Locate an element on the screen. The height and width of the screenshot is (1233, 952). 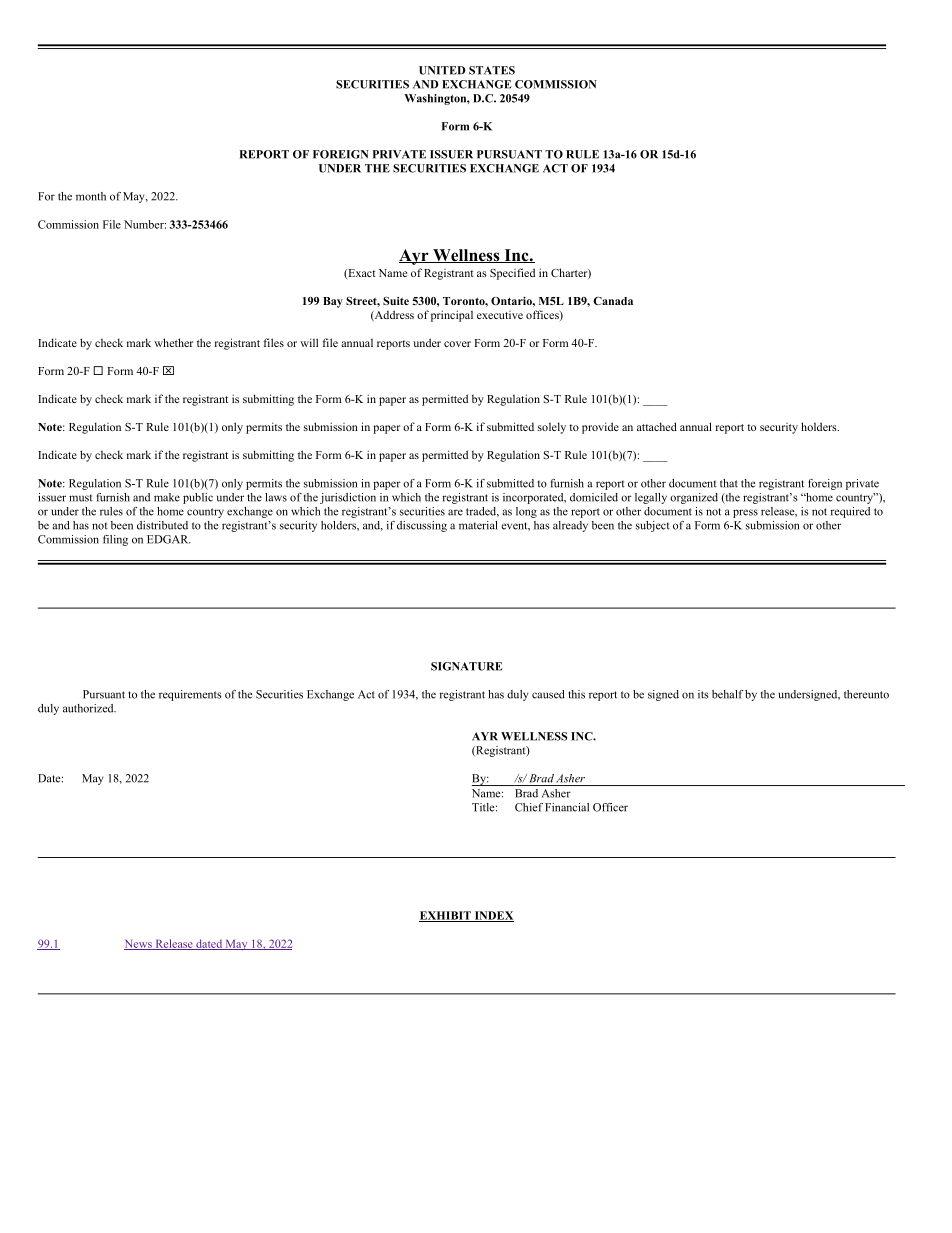
Officer is located at coordinates (610, 807).
